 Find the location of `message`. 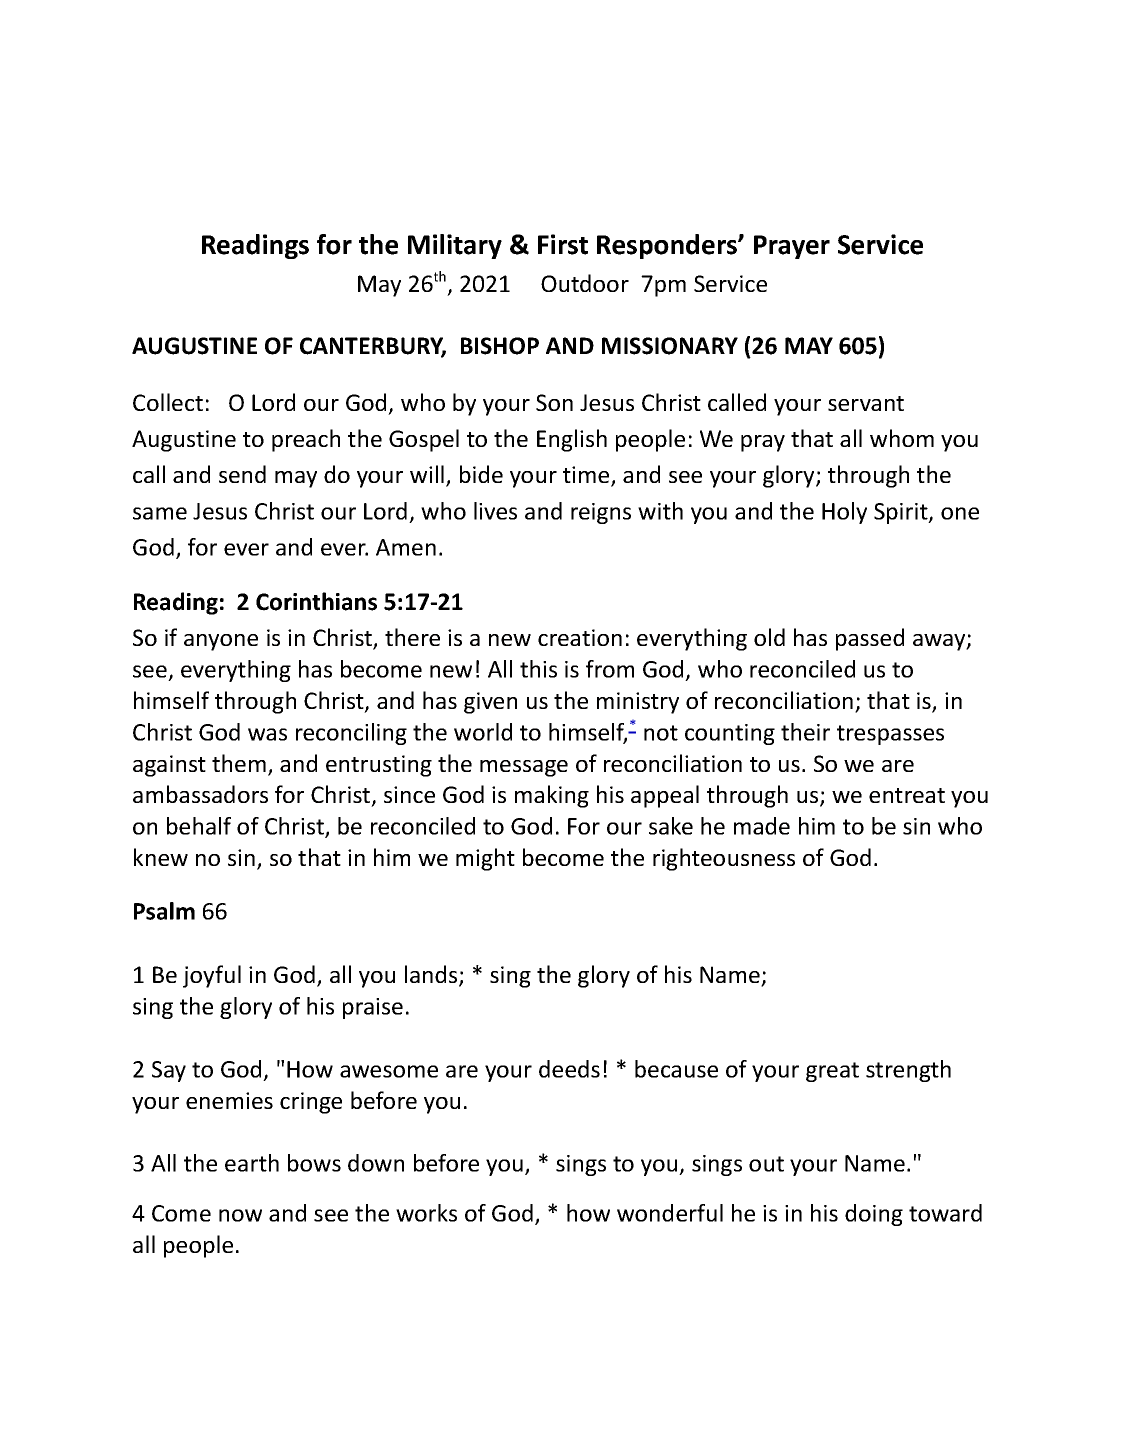

message is located at coordinates (524, 768).
